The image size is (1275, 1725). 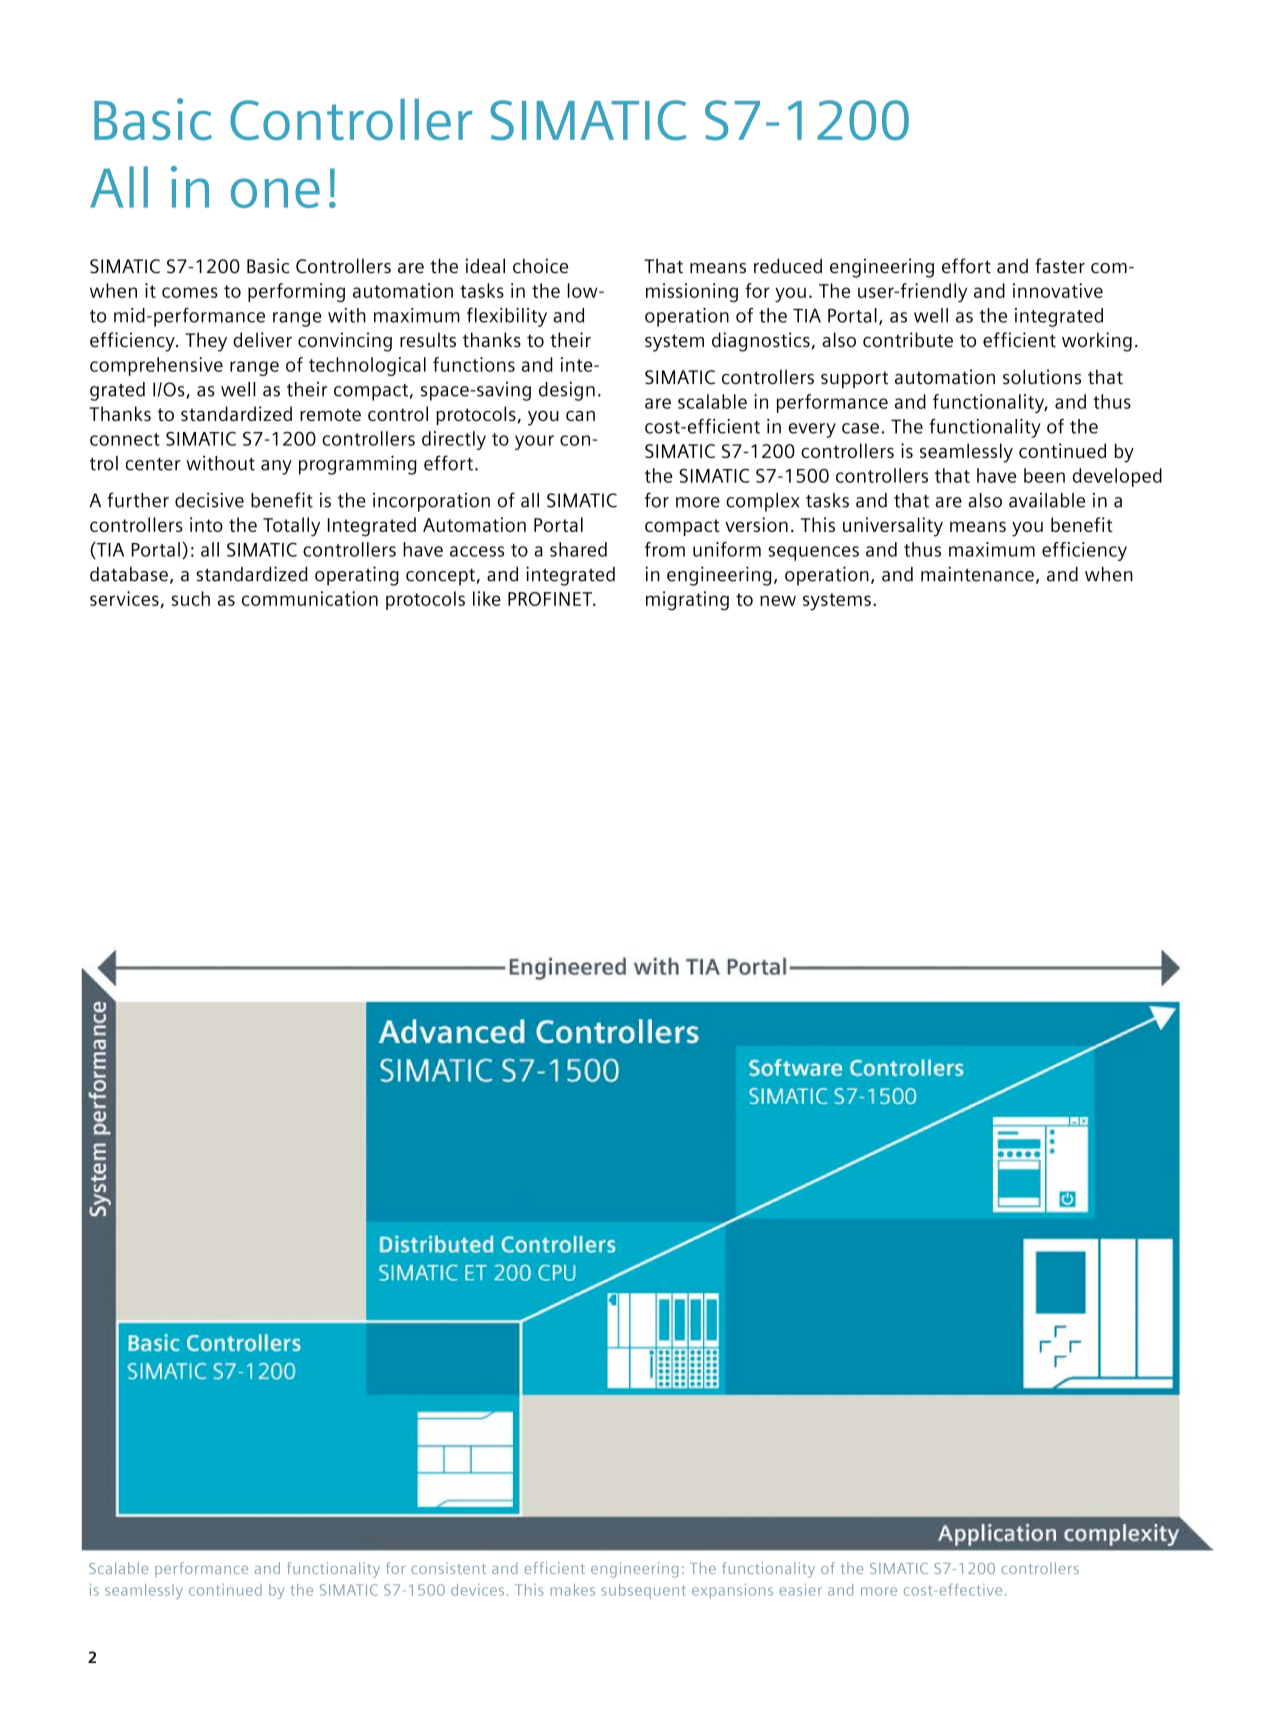 I want to click on one, so click(x=275, y=193).
